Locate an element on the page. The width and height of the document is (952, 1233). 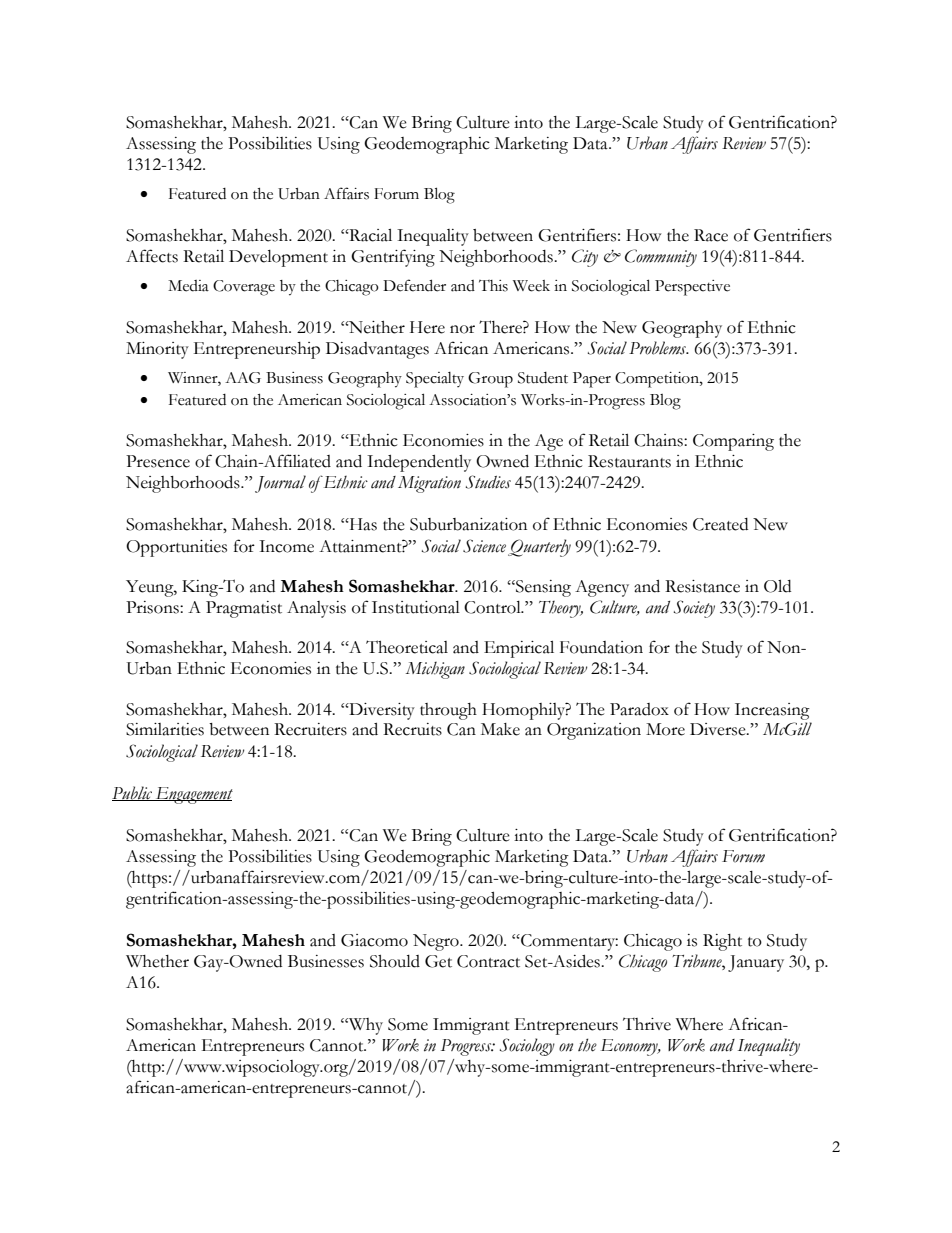
Media is located at coordinates (188, 286).
